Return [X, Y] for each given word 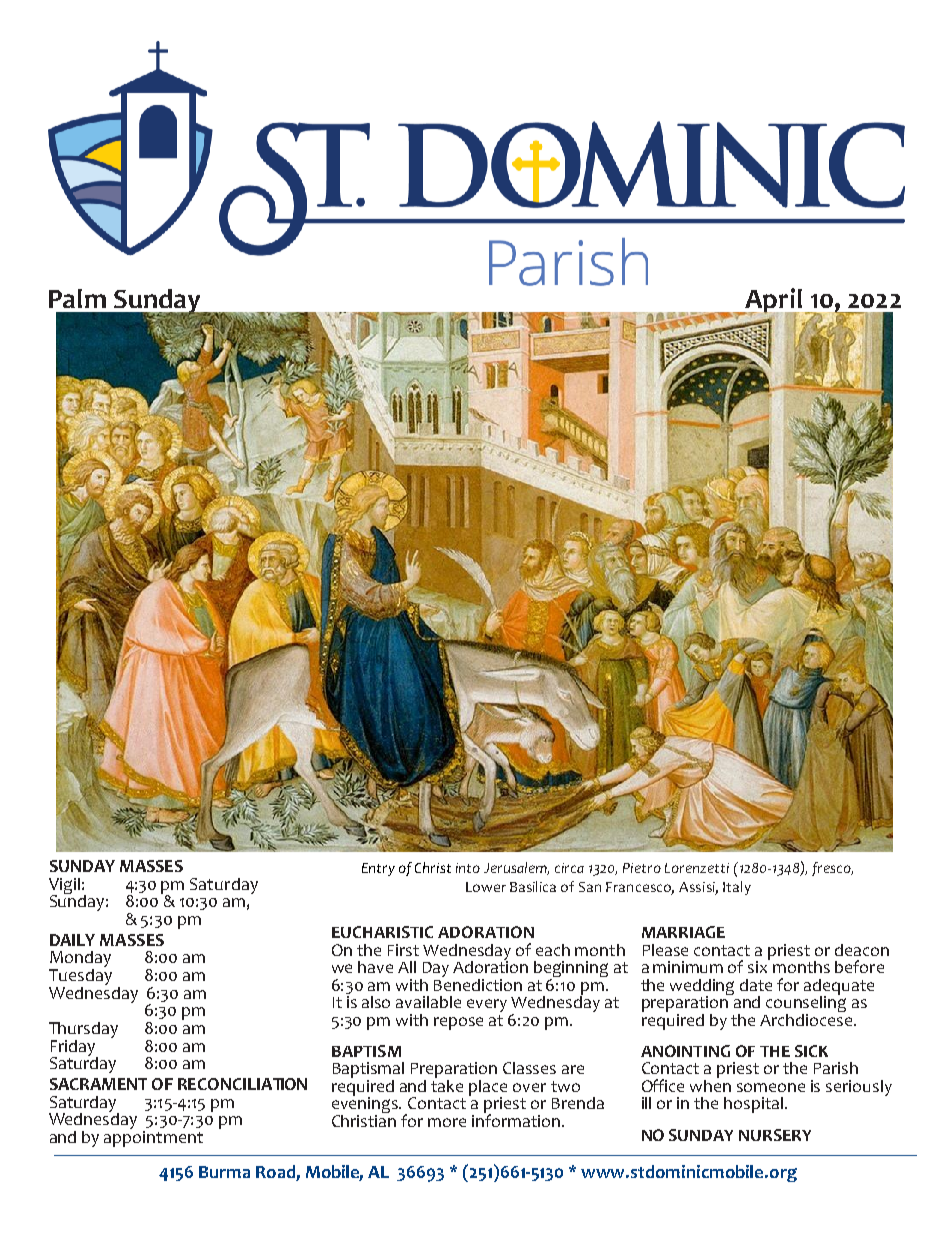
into [468, 868]
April [773, 302]
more [447, 1122]
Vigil [64, 887]
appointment [153, 1137]
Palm [77, 298]
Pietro [642, 868]
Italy [737, 888]
